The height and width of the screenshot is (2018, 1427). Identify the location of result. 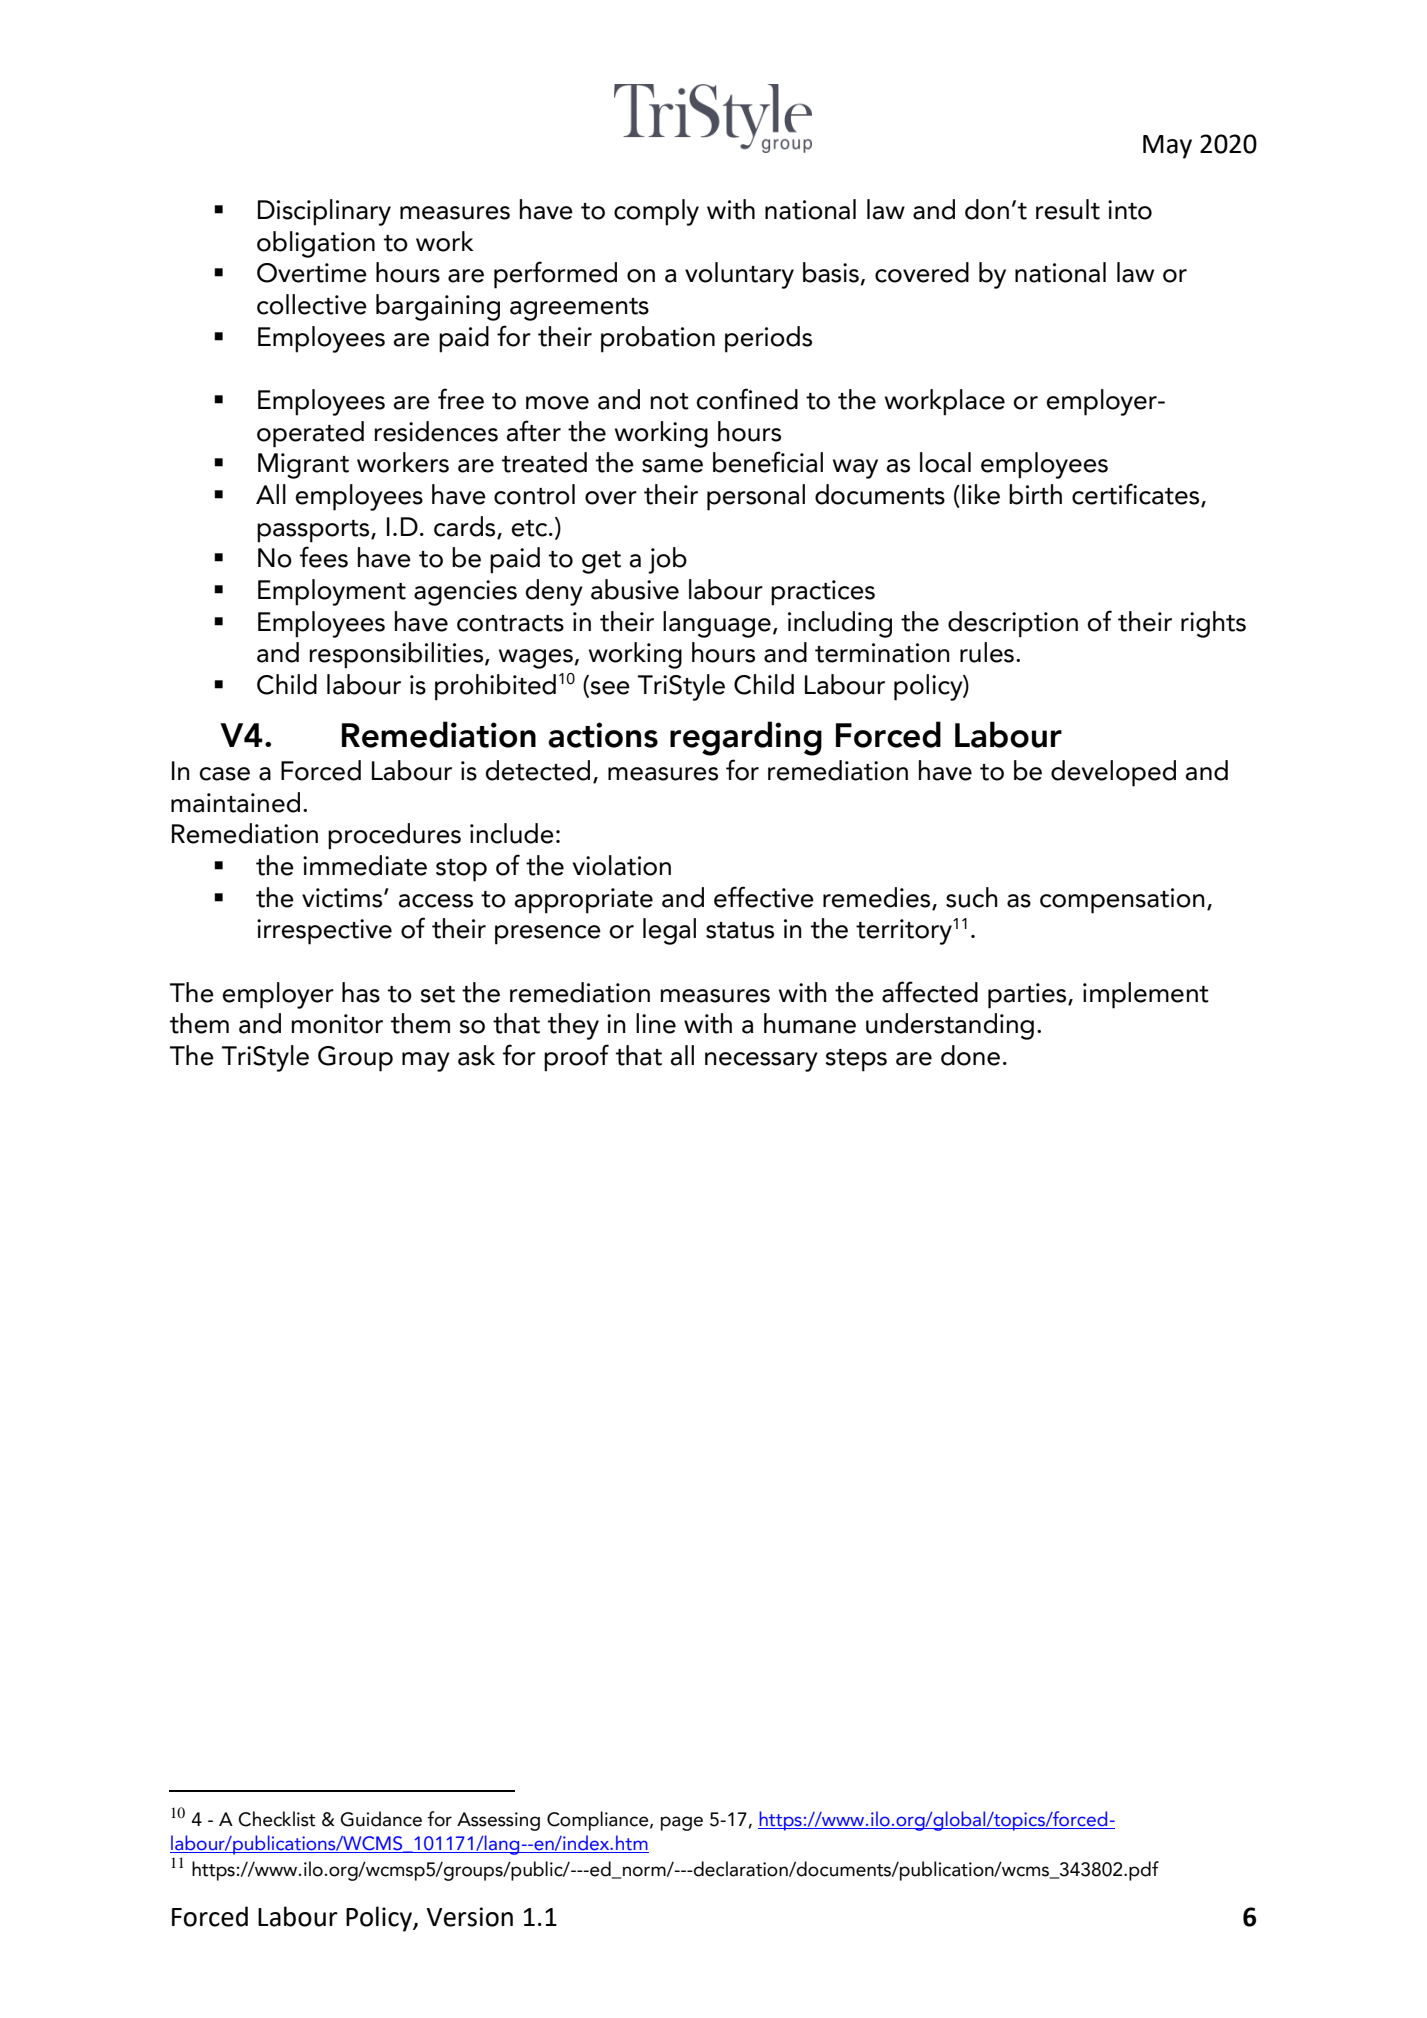
(1068, 209).
